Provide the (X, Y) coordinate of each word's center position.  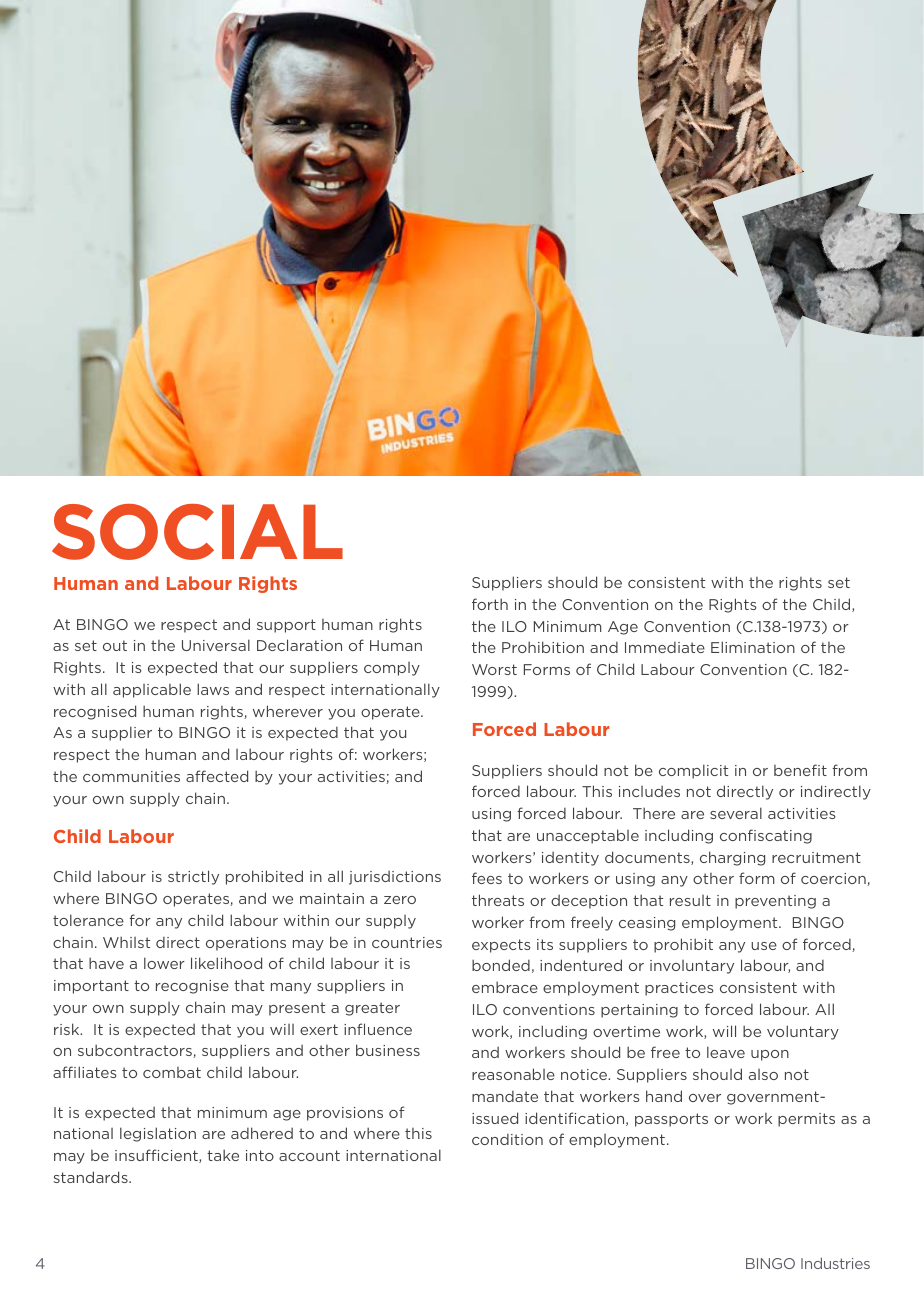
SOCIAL (197, 532)
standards (91, 1177)
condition (507, 1139)
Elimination (753, 647)
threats (498, 900)
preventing (775, 902)
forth (490, 604)
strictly (193, 877)
